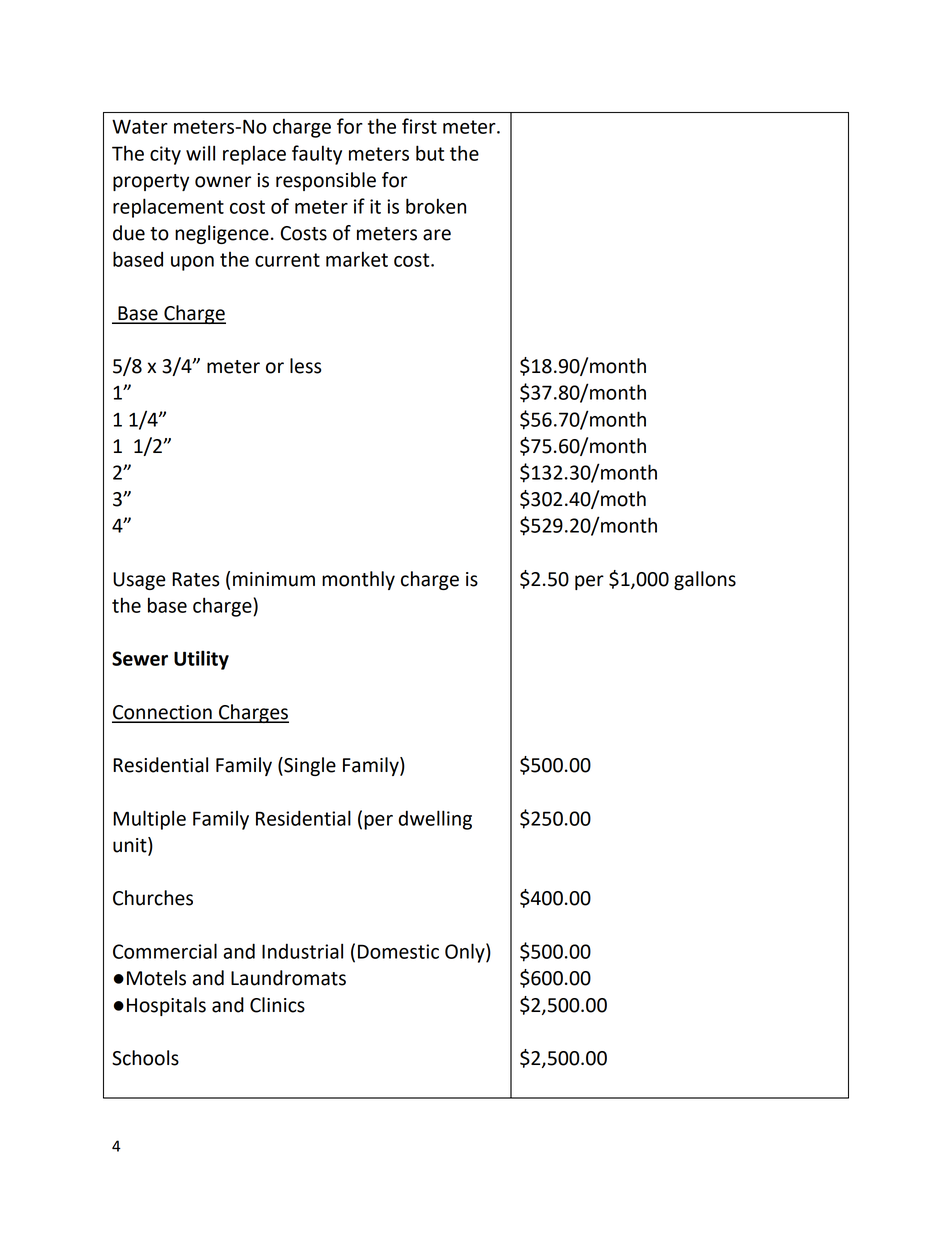 This screenshot has width=952, height=1233. I want to click on but, so click(430, 153).
